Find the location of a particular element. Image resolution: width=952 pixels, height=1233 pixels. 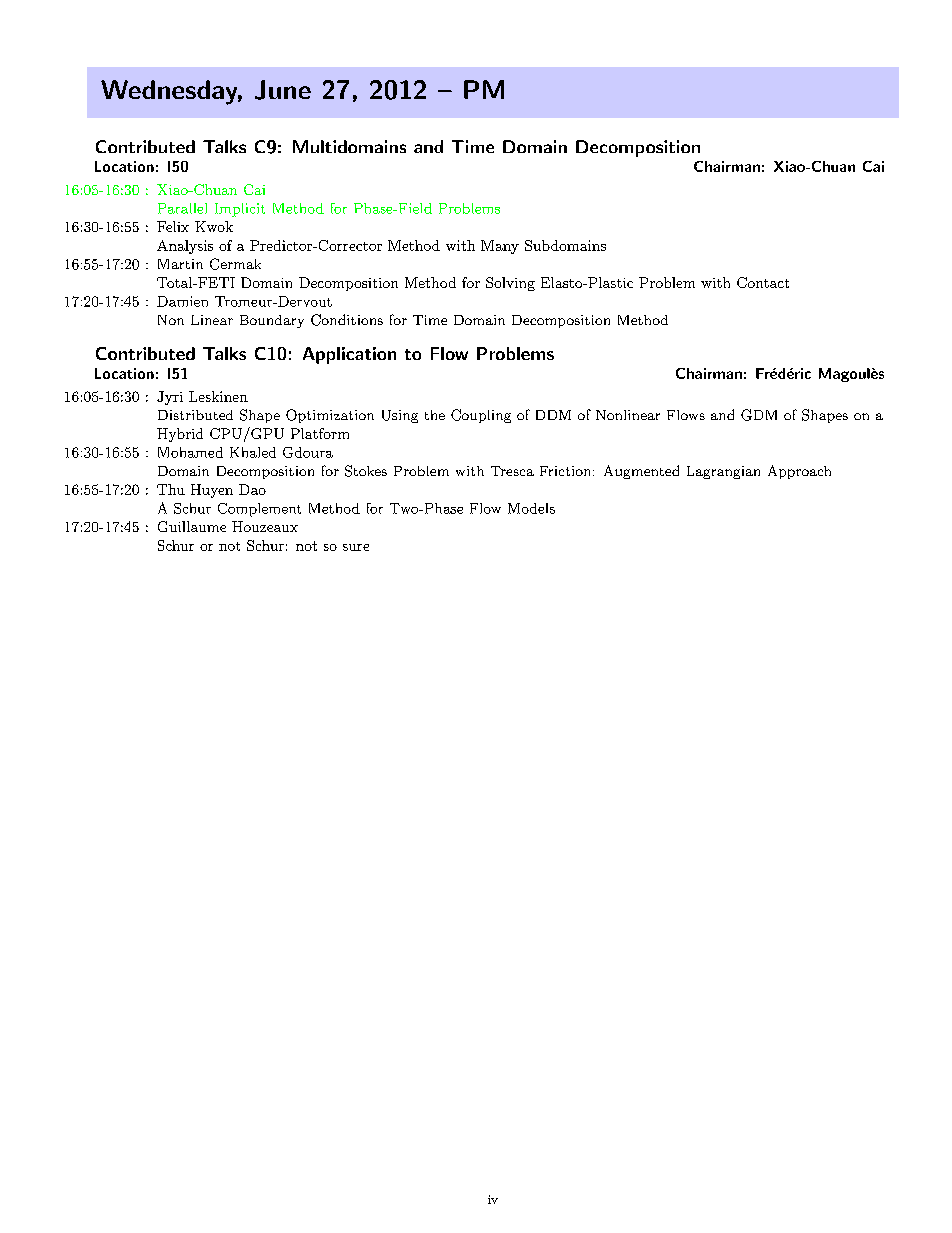

Many is located at coordinates (500, 247).
